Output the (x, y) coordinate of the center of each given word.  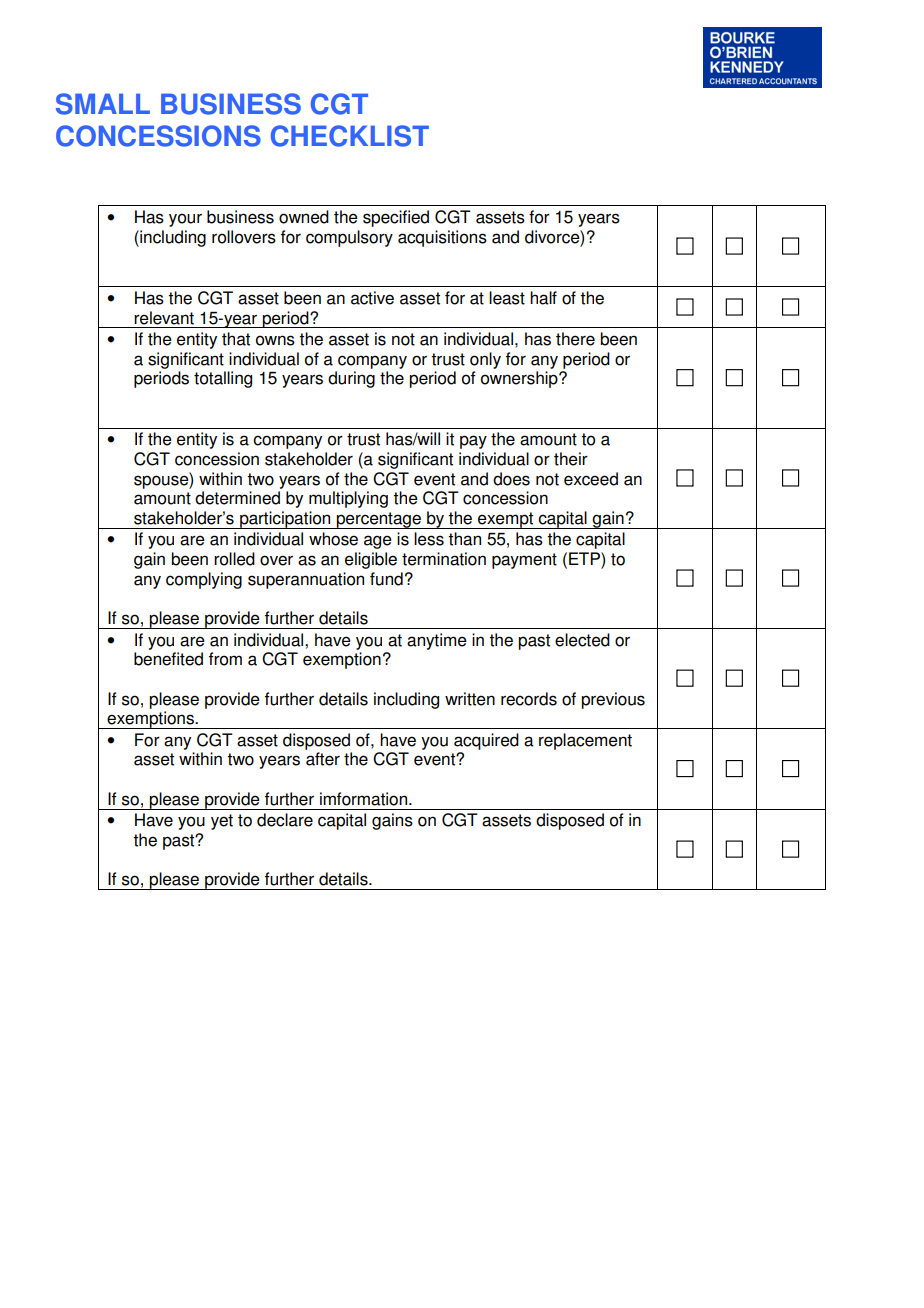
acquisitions (442, 238)
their (571, 459)
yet (222, 822)
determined (237, 498)
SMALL (103, 104)
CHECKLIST (350, 136)
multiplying (348, 499)
